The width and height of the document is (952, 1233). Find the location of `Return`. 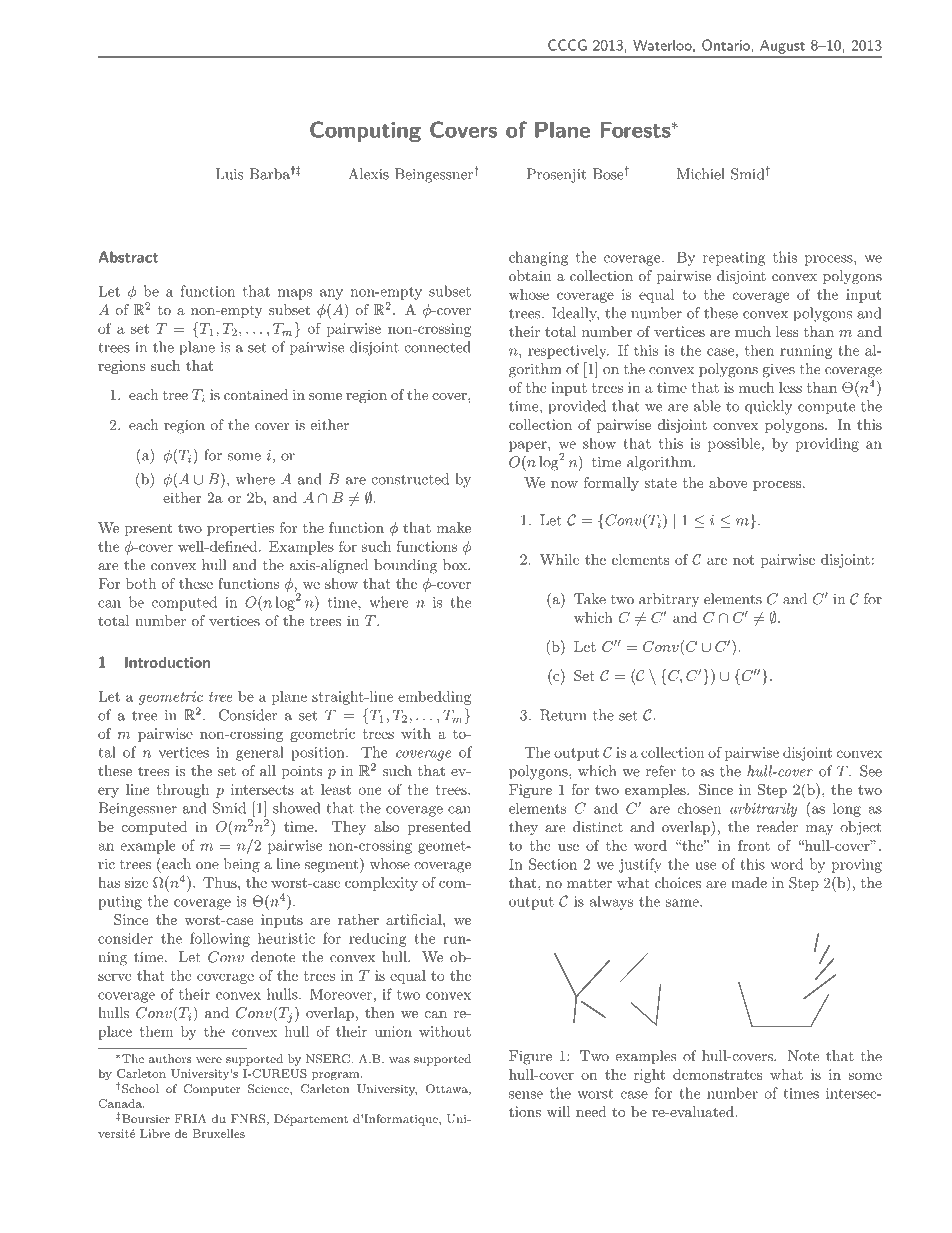

Return is located at coordinates (563, 715).
